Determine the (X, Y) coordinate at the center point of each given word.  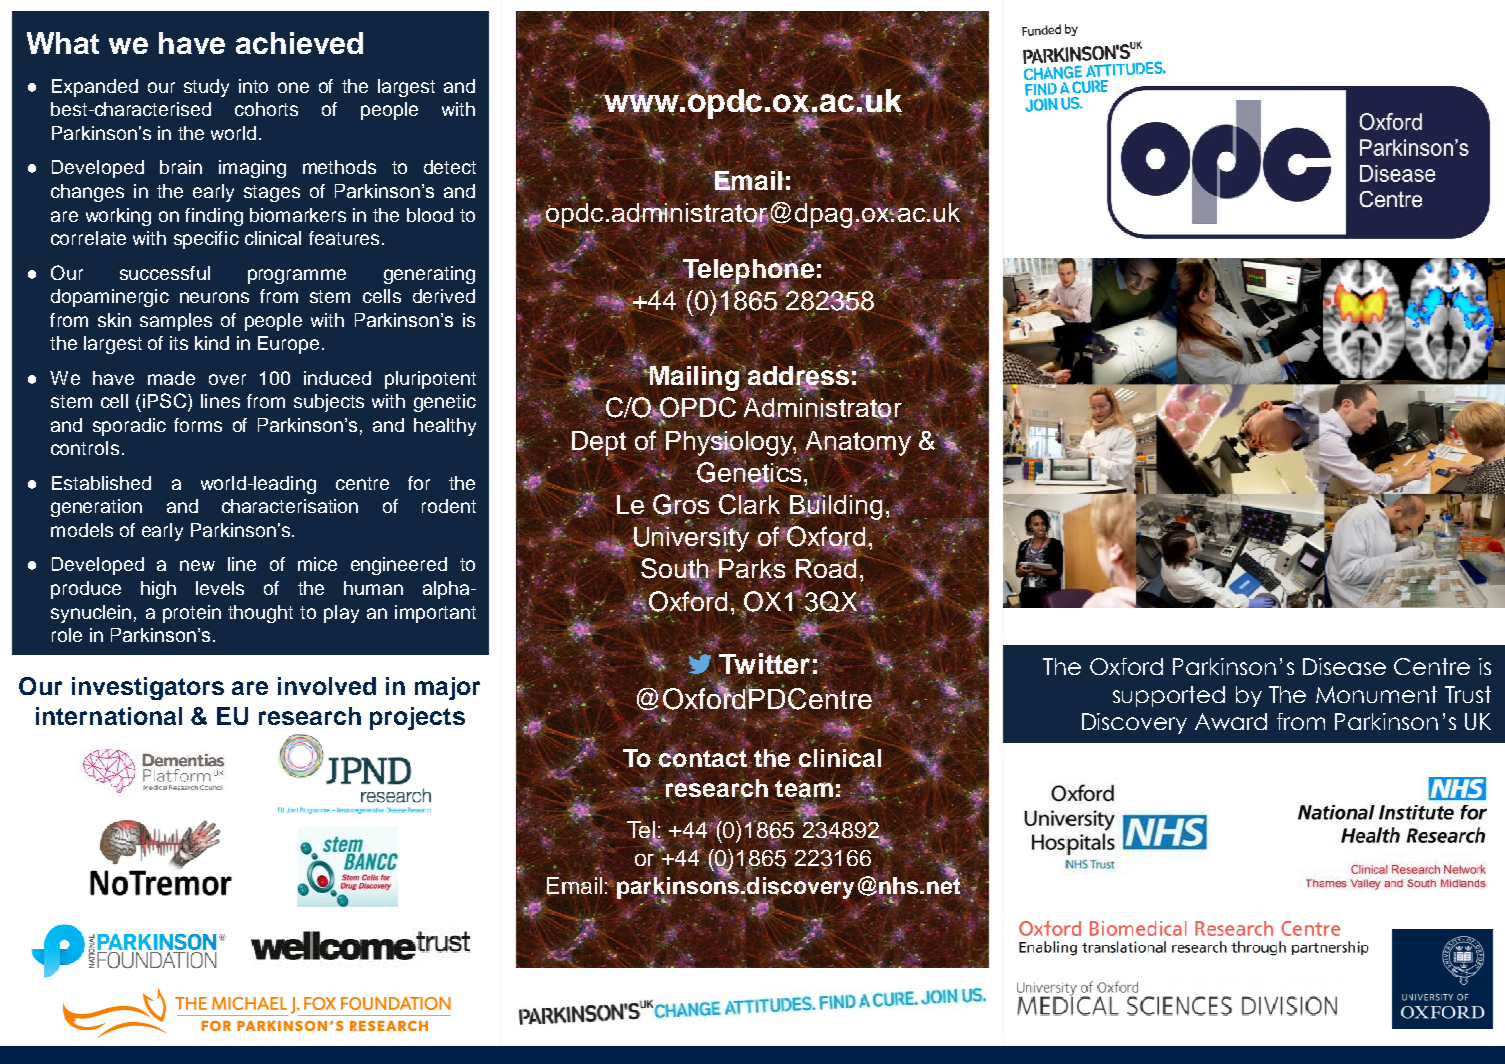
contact (702, 758)
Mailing (694, 378)
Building (836, 507)
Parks (752, 570)
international (109, 716)
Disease (1344, 666)
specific (206, 240)
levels (220, 588)
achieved (299, 43)
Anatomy (859, 443)
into (253, 86)
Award (1231, 721)
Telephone (747, 272)
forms (198, 425)
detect (450, 167)
